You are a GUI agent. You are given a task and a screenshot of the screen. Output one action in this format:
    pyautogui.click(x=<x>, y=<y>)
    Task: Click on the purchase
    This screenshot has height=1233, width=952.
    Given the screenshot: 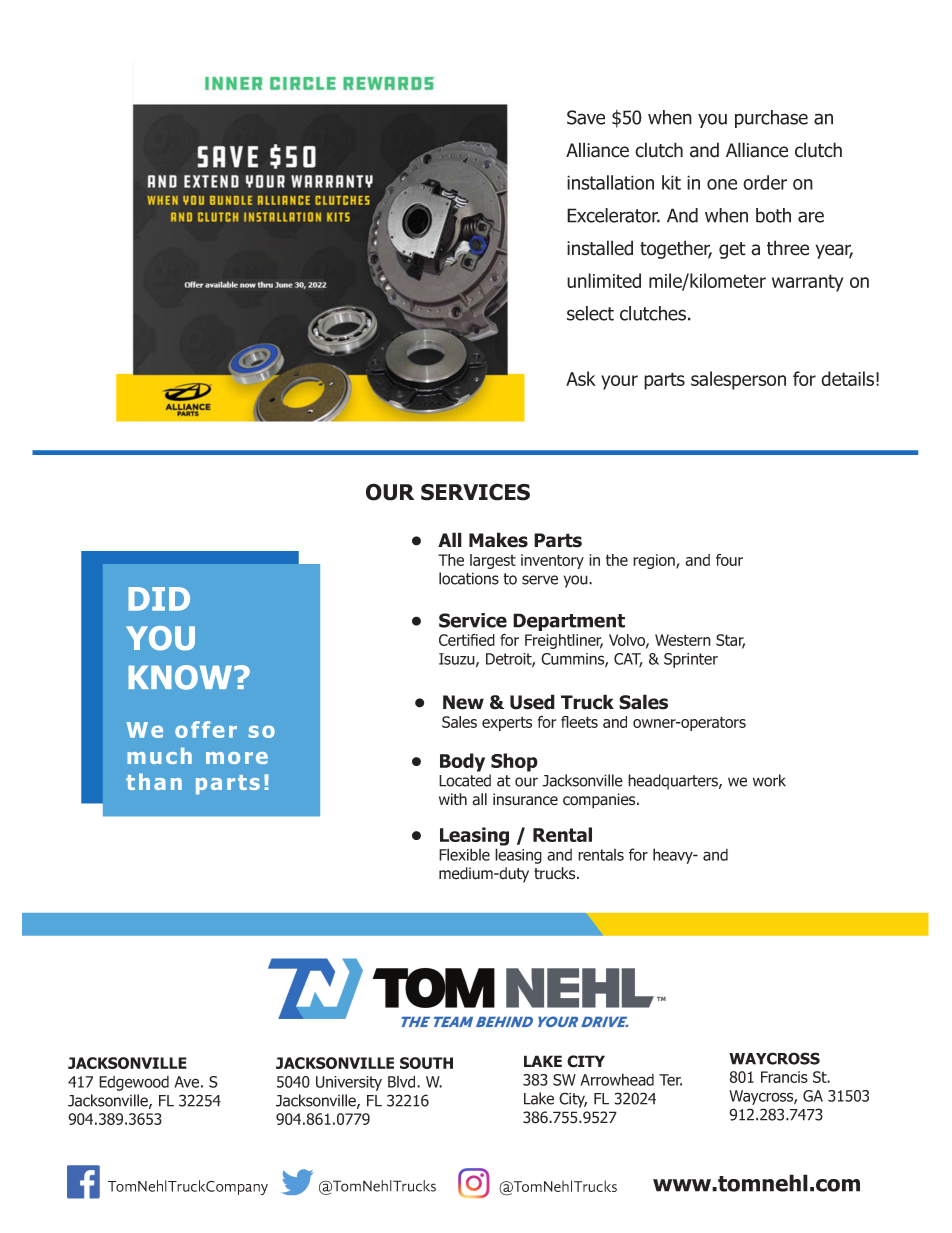 What is the action you would take?
    pyautogui.click(x=771, y=119)
